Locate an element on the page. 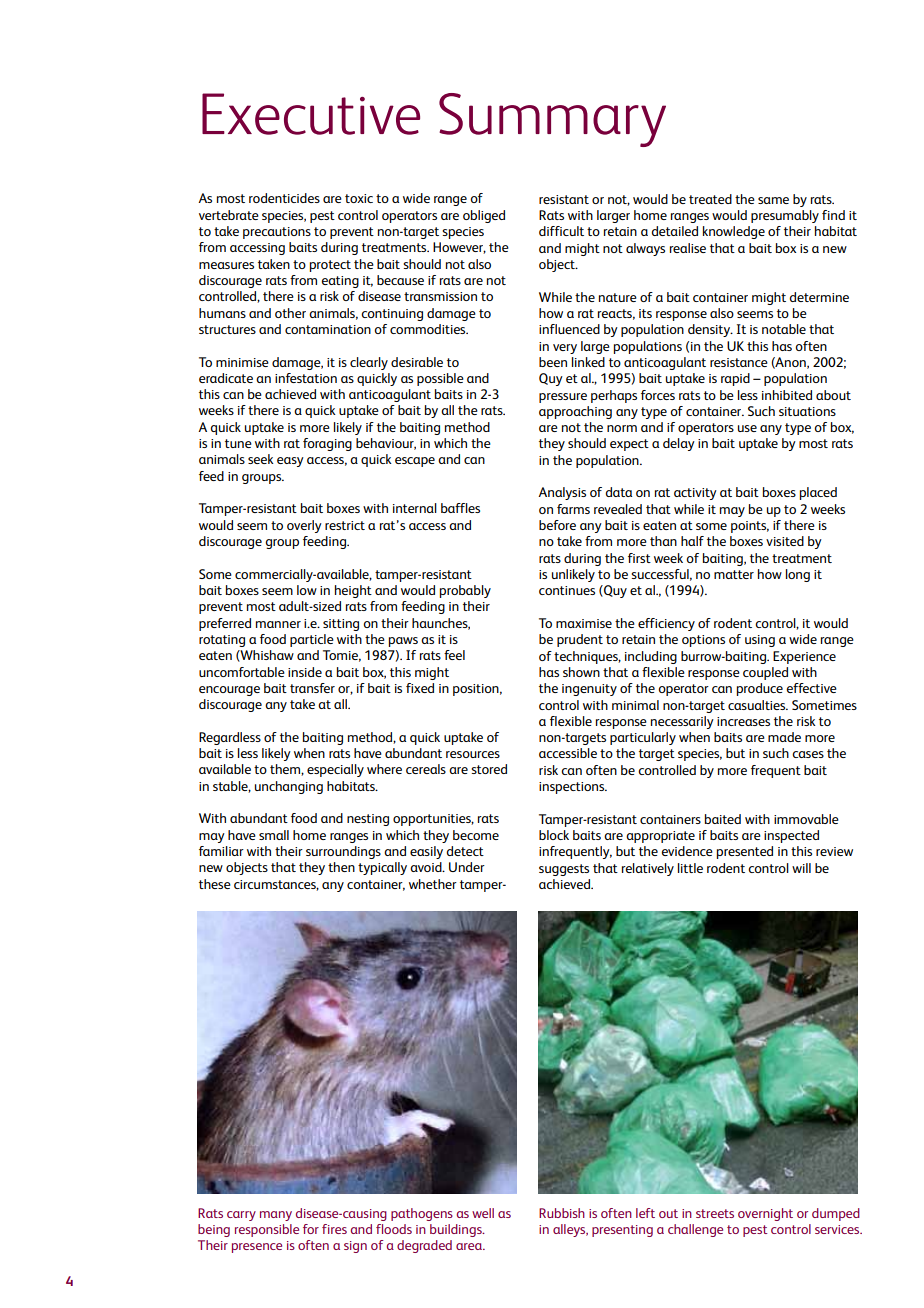 Image resolution: width=924 pixels, height=1308 pixels. continues is located at coordinates (567, 590).
